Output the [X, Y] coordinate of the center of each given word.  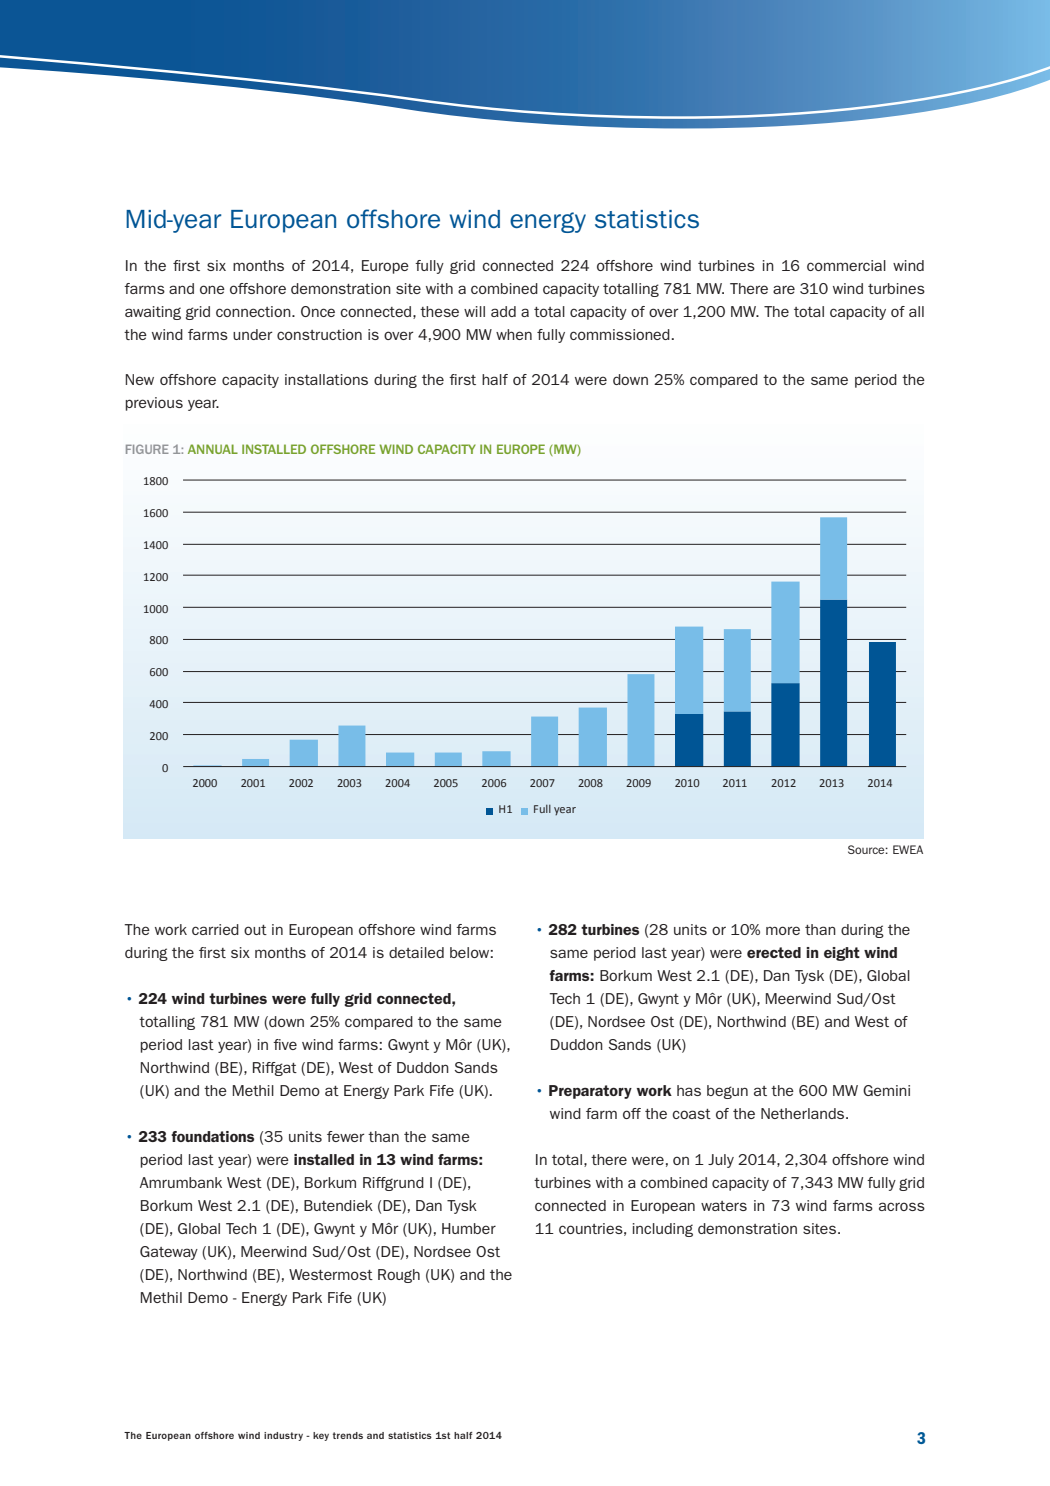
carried [215, 929]
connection [254, 311]
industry [283, 1436]
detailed [416, 952]
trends [348, 1435]
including [663, 1230]
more [783, 930]
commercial [846, 265]
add [503, 311]
